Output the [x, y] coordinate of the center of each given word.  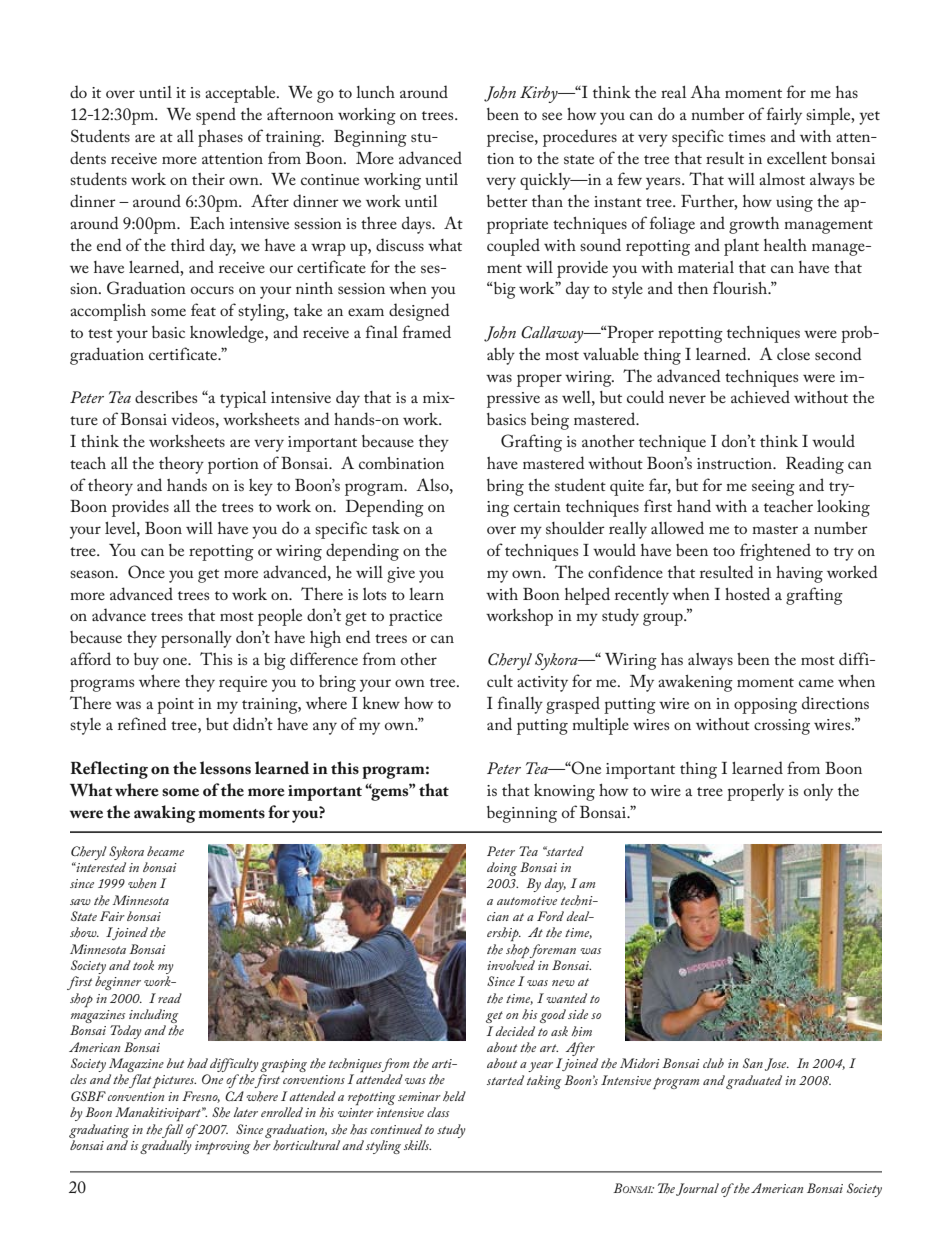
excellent [797, 158]
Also [433, 484]
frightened [775, 552]
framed [427, 331]
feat [203, 309]
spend [216, 116]
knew [381, 703]
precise [511, 139]
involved [511, 965]
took [143, 965]
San [753, 1063]
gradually [166, 1147]
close [793, 354]
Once [146, 572]
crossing [782, 727]
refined [142, 723]
